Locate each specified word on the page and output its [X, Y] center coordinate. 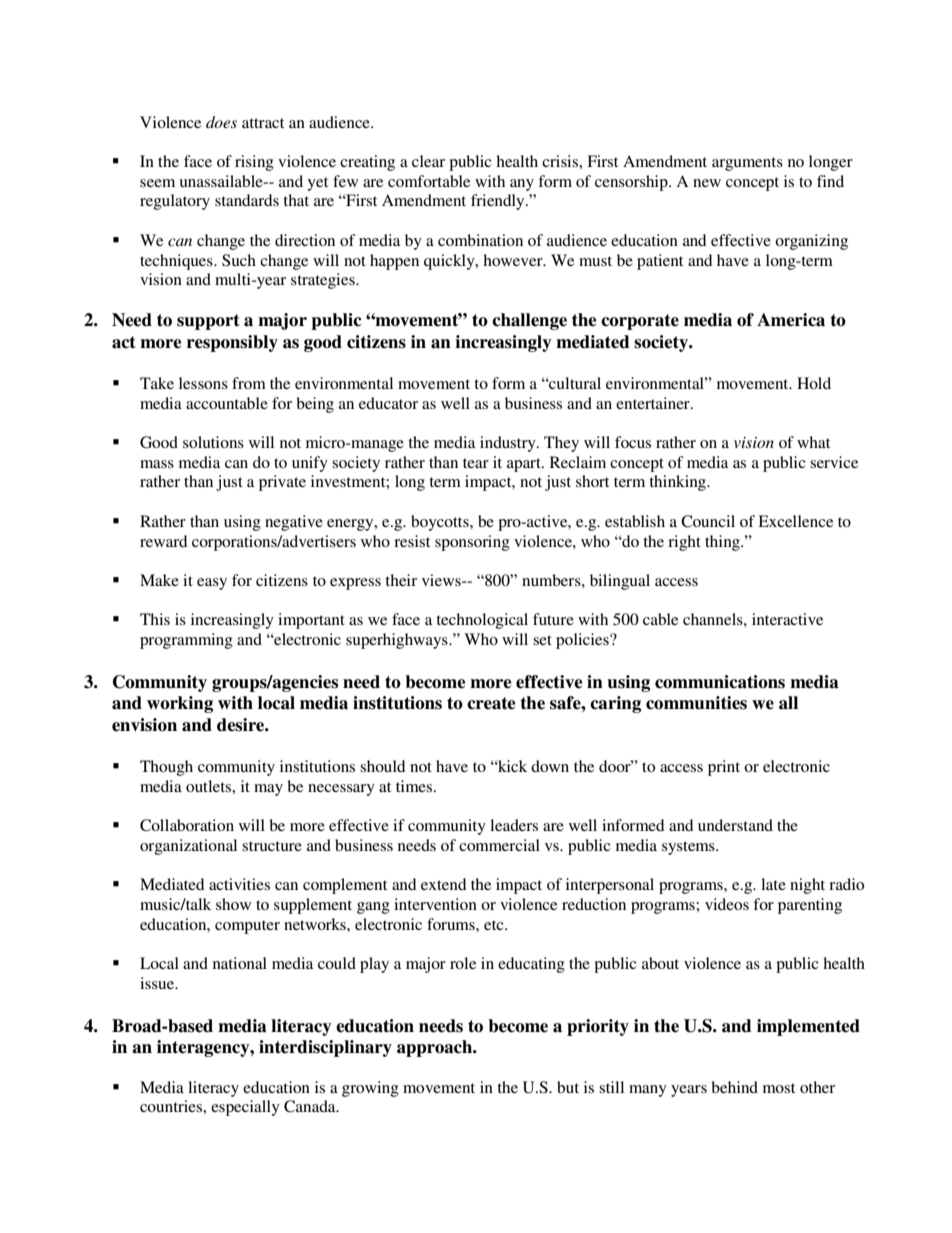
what [813, 442]
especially [245, 1108]
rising [254, 163]
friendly [499, 202]
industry [509, 444]
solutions [213, 442]
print [724, 768]
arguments [747, 164]
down [550, 766]
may [268, 790]
